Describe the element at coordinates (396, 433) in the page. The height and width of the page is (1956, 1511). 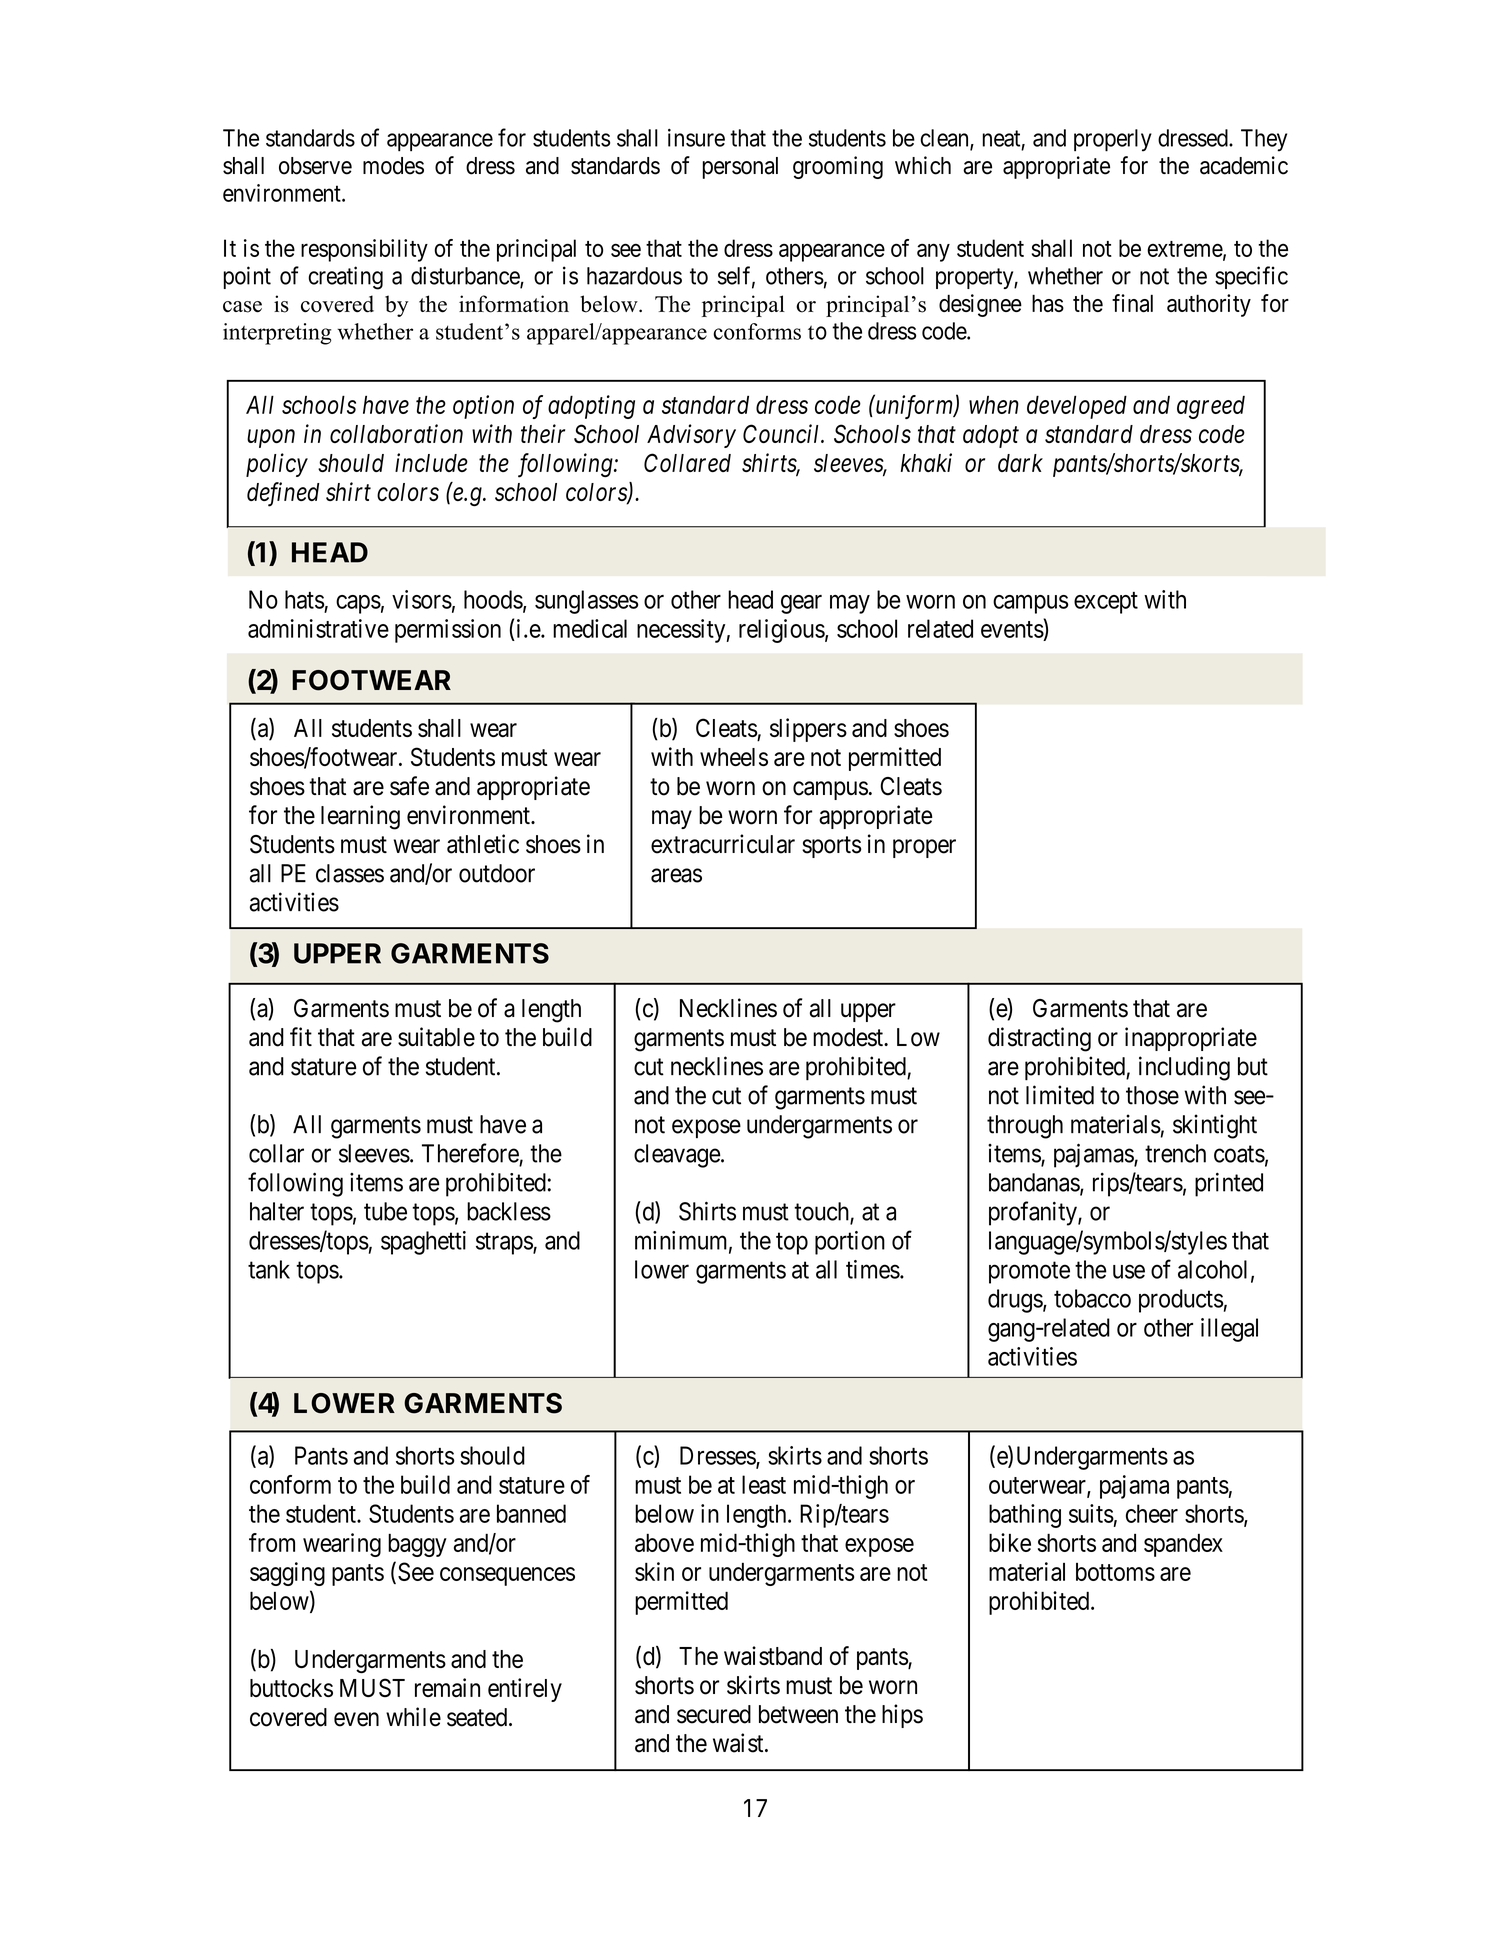
I see `collaboration` at that location.
